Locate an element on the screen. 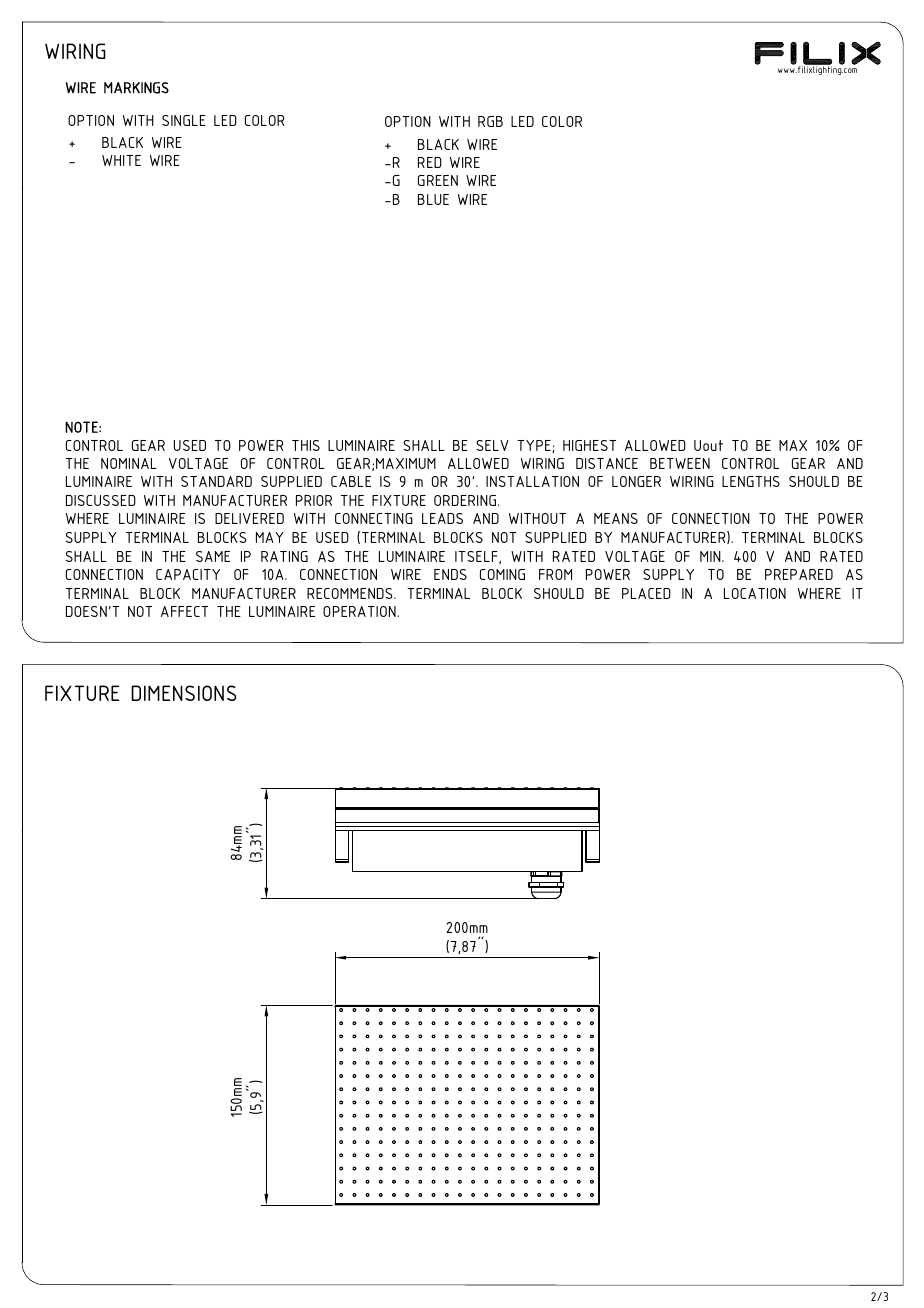 The image size is (924, 1308). WHITE is located at coordinates (121, 160).
